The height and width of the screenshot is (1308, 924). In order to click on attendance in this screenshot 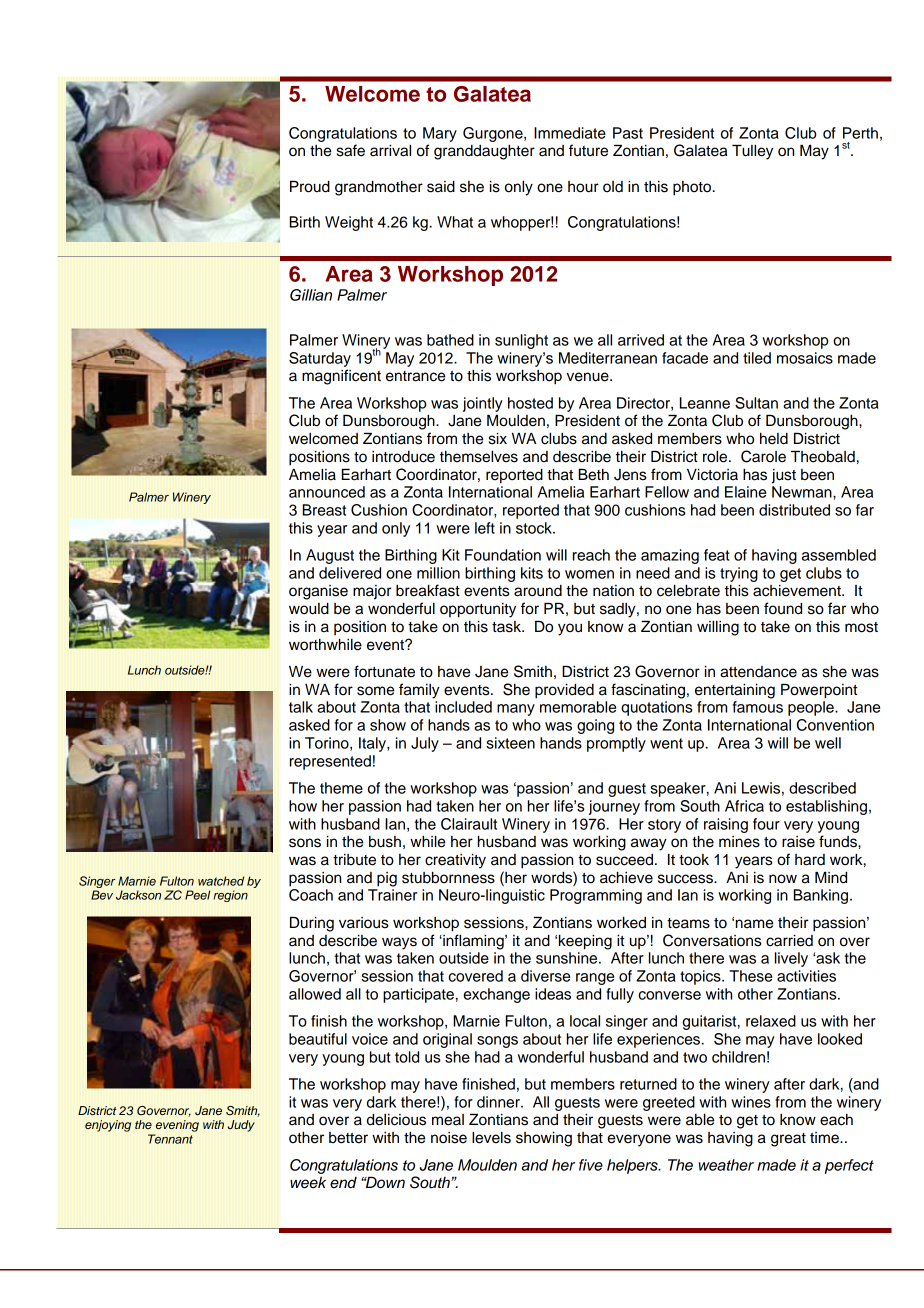, I will do `click(758, 672)`.
